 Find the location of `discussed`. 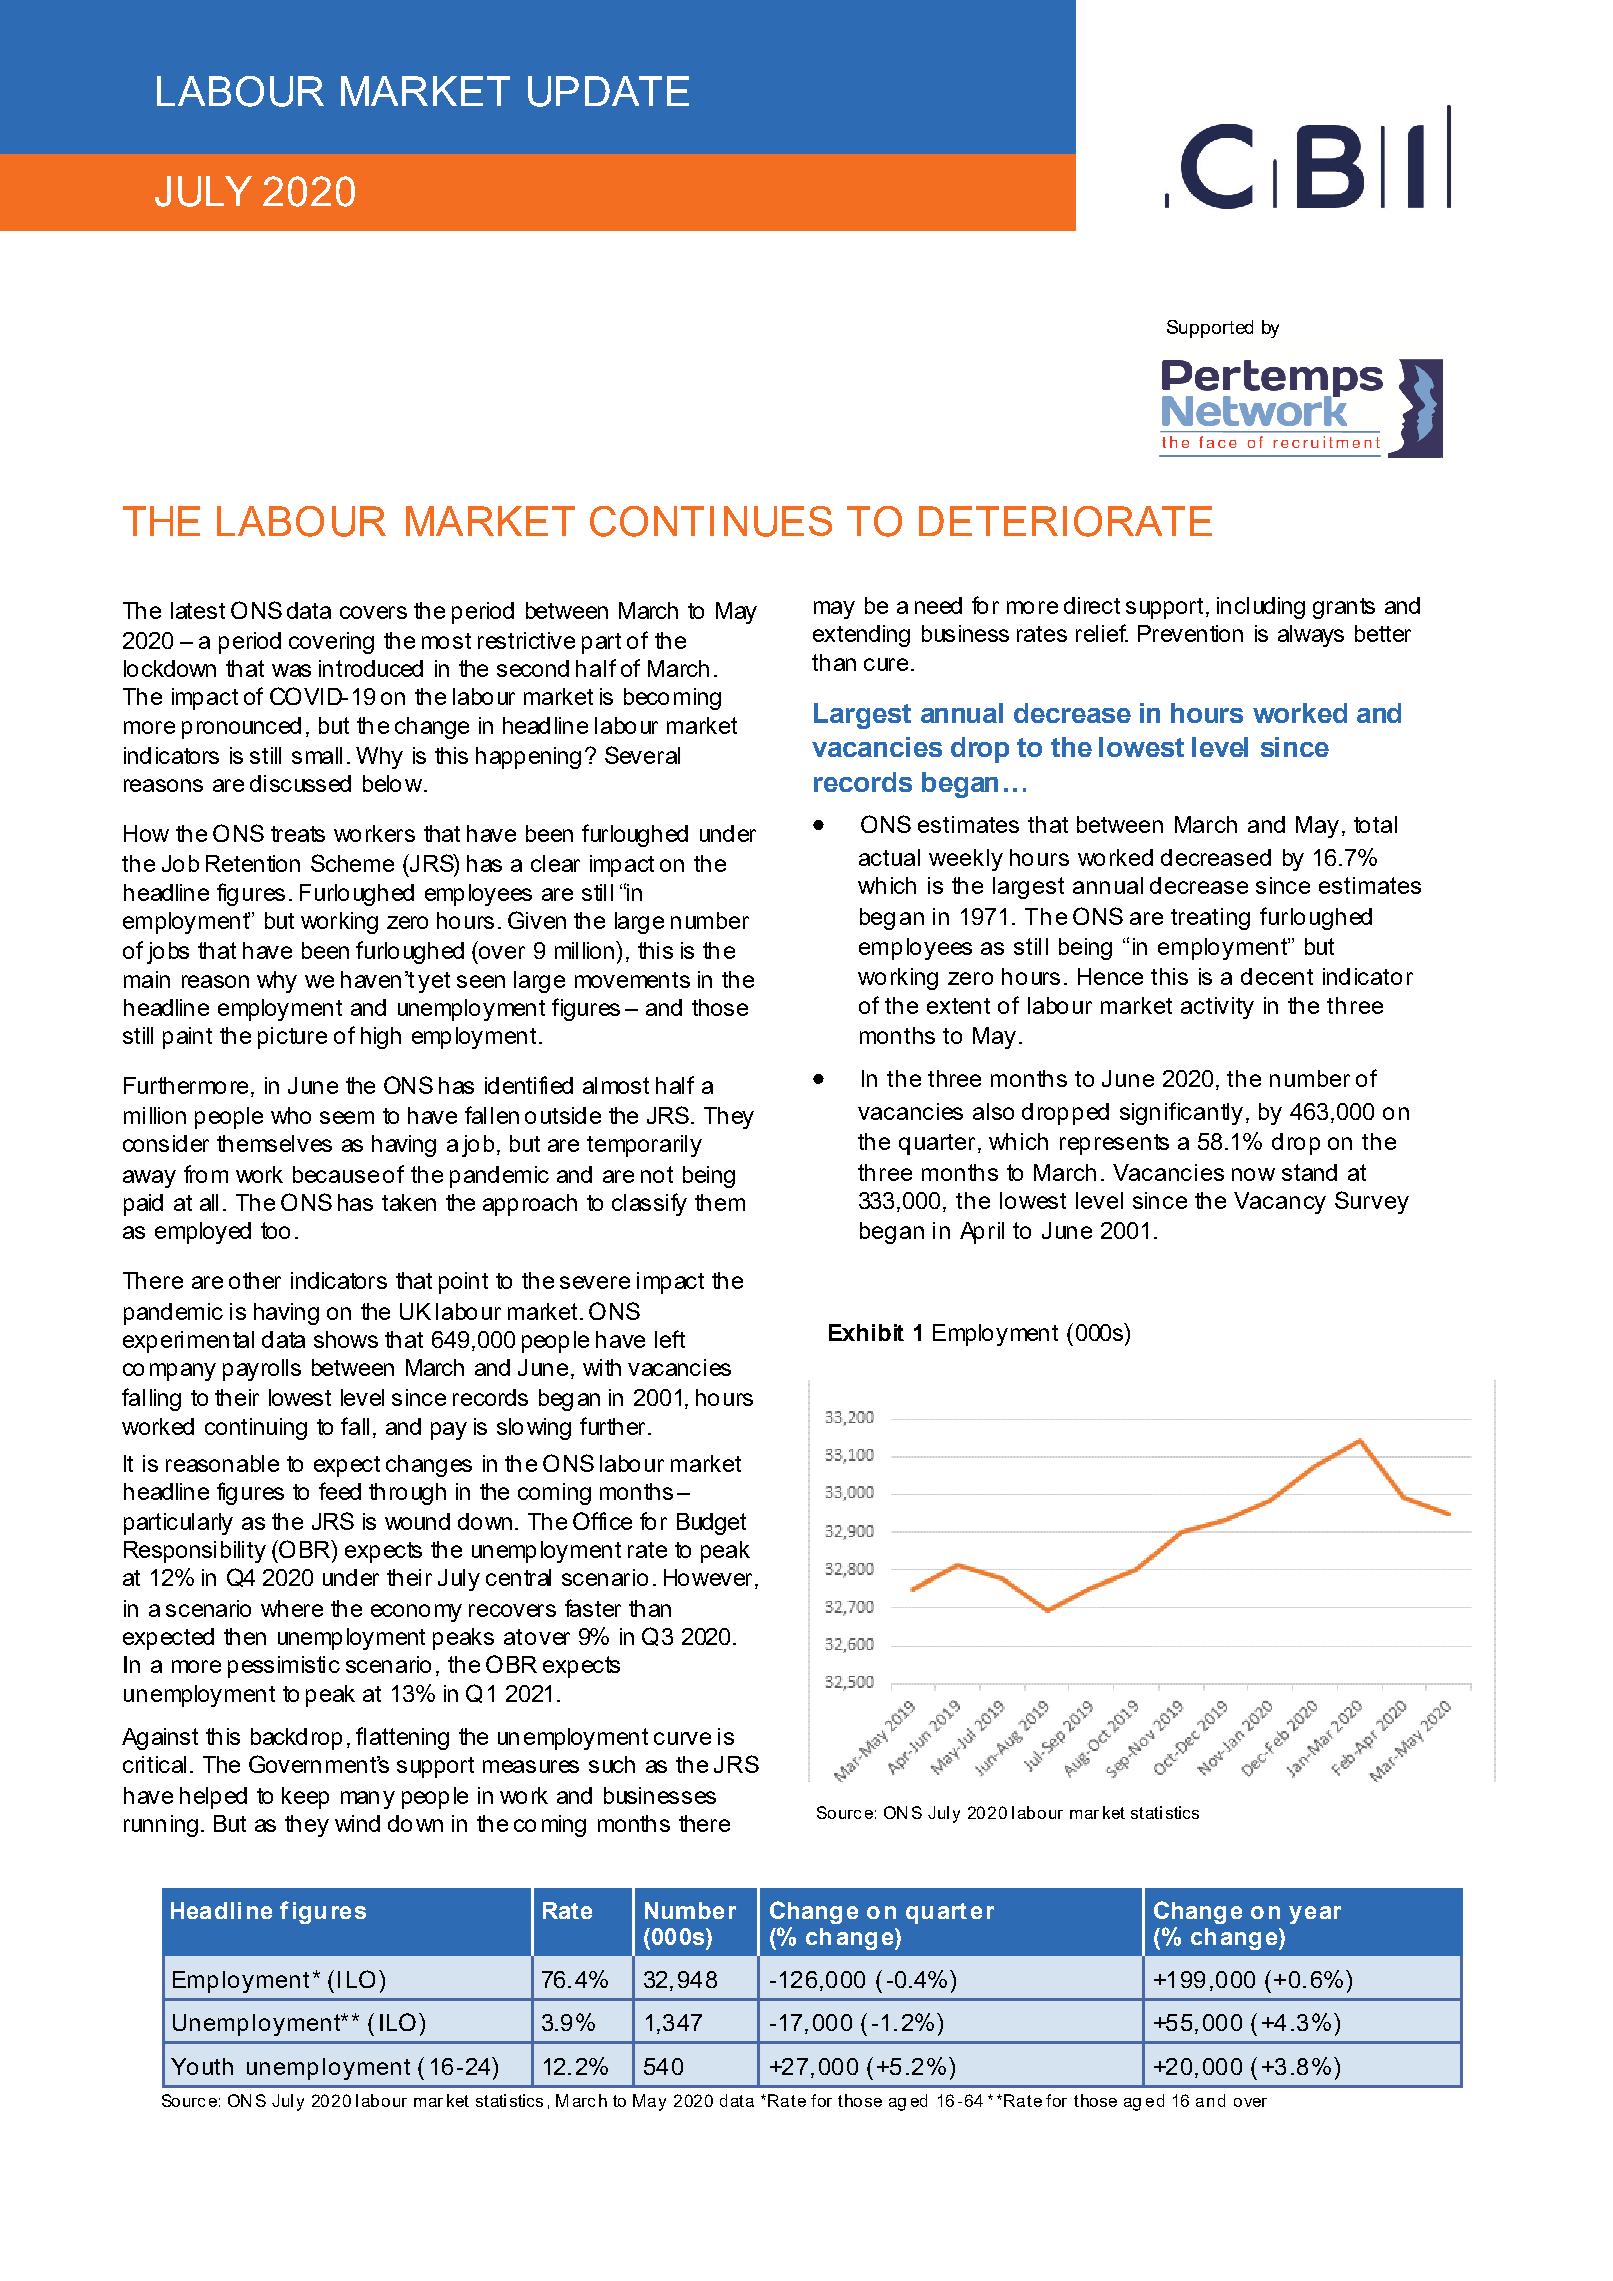

discussed is located at coordinates (300, 783).
